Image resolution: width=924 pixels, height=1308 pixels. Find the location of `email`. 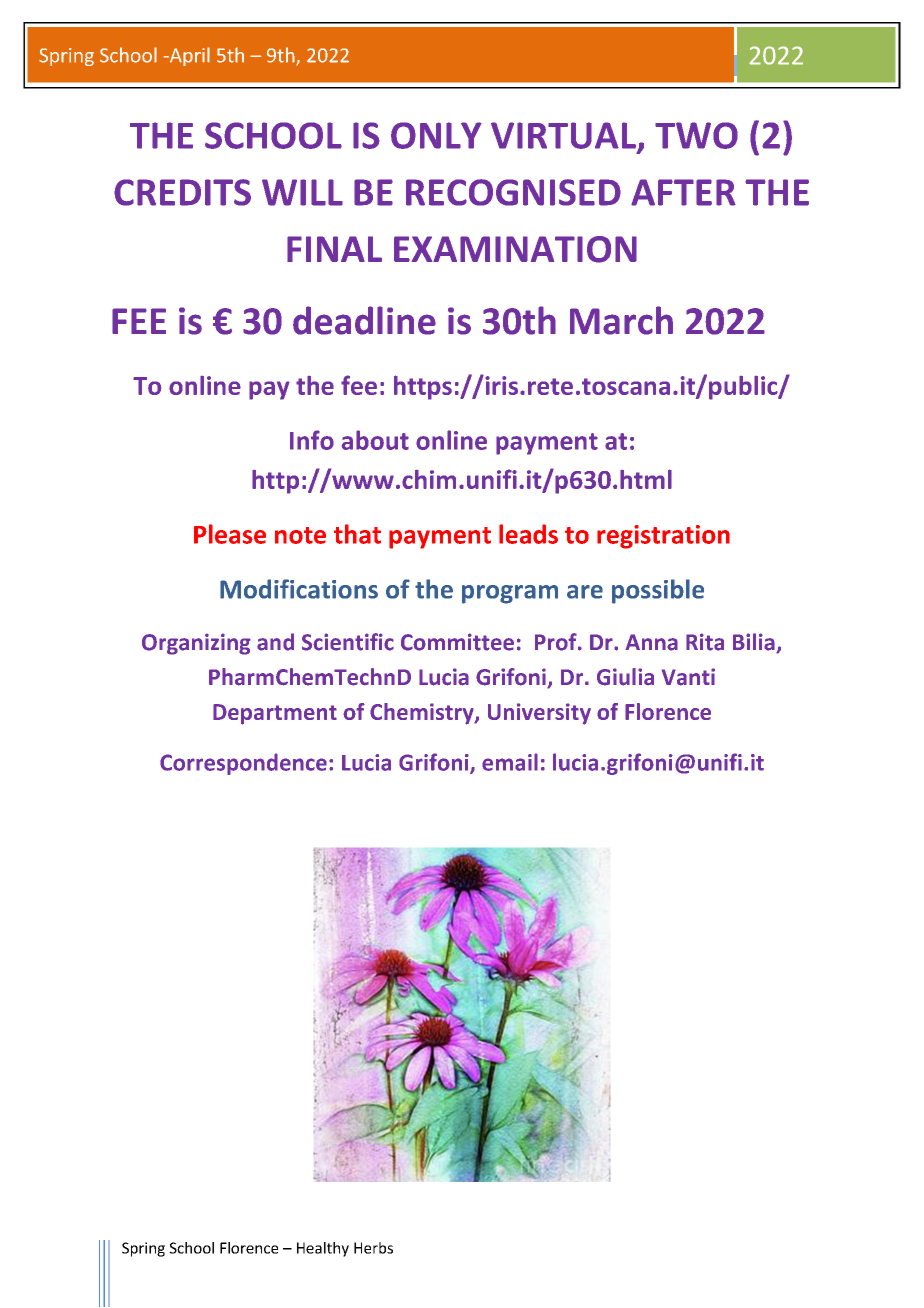

email is located at coordinates (510, 762).
